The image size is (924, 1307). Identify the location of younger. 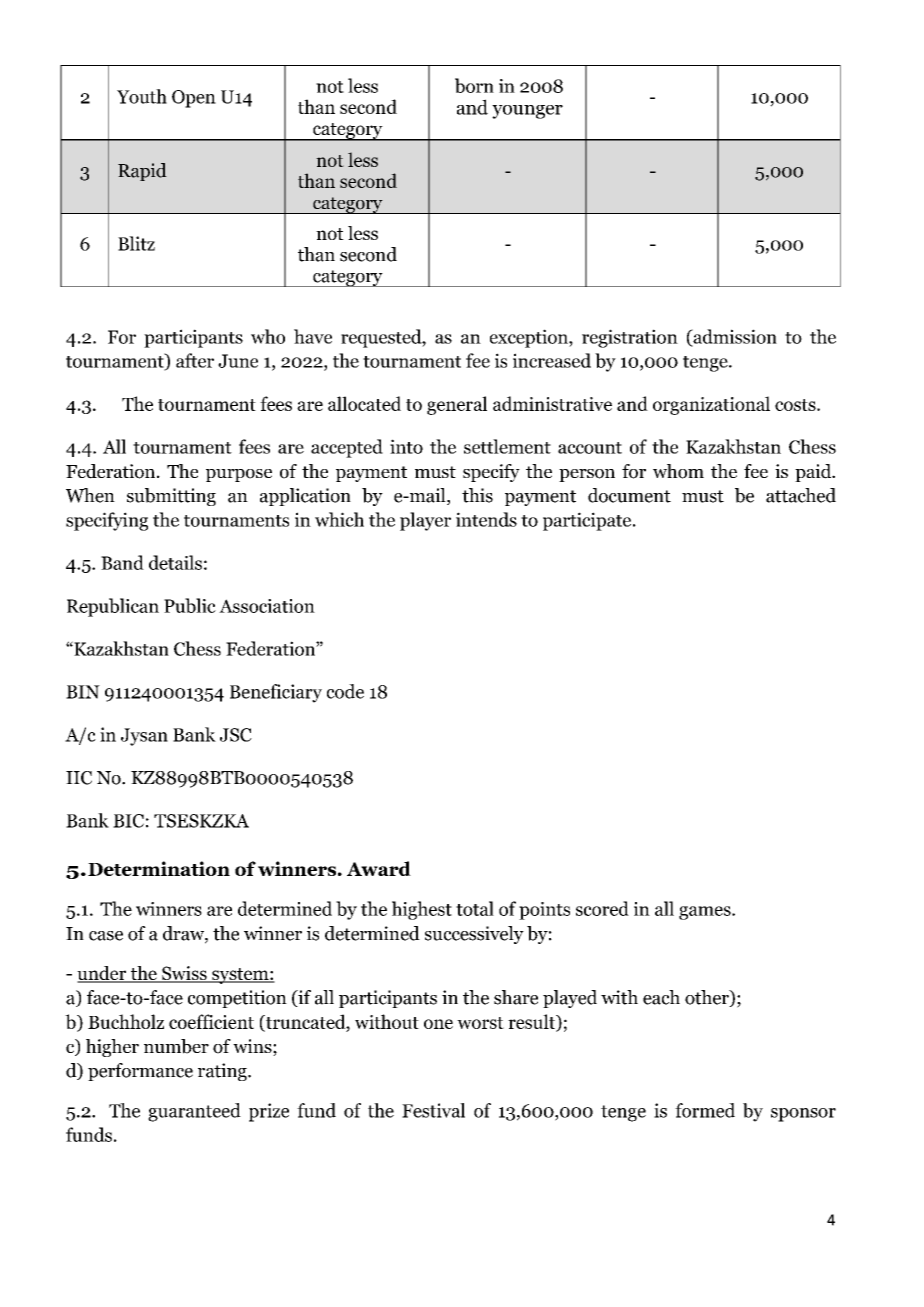
(527, 112).
